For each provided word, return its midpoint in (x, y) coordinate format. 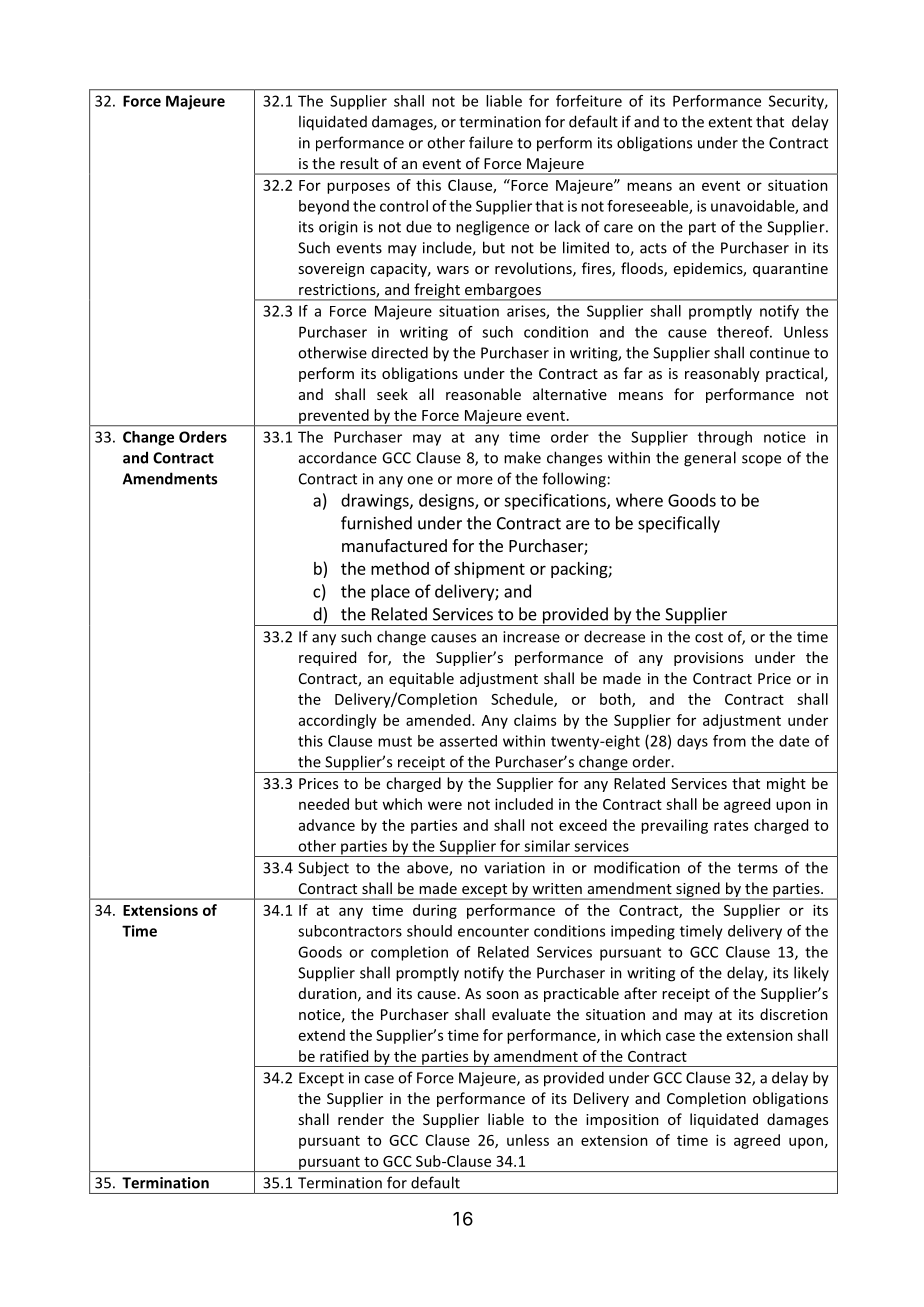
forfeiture (589, 101)
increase (531, 637)
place (390, 592)
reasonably (722, 374)
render (361, 1119)
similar (547, 846)
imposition (622, 1121)
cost (709, 637)
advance (327, 825)
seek (392, 394)
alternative (570, 394)
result (359, 163)
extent (730, 122)
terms (758, 868)
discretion (794, 1014)
